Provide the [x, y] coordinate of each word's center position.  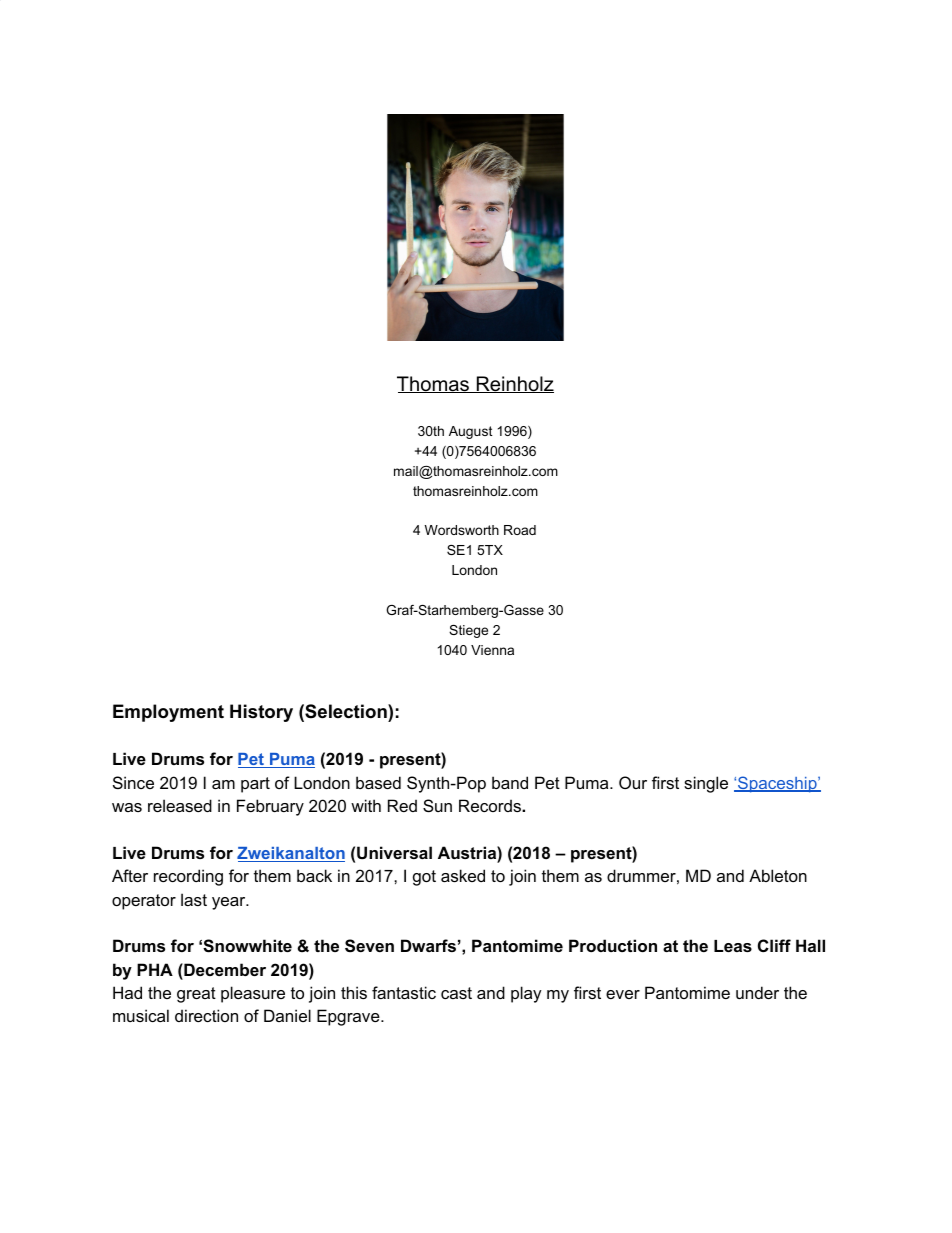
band [510, 782]
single [706, 784]
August [471, 432]
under [757, 992]
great [196, 995]
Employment [168, 713]
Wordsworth [462, 530]
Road [520, 530]
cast [456, 993]
